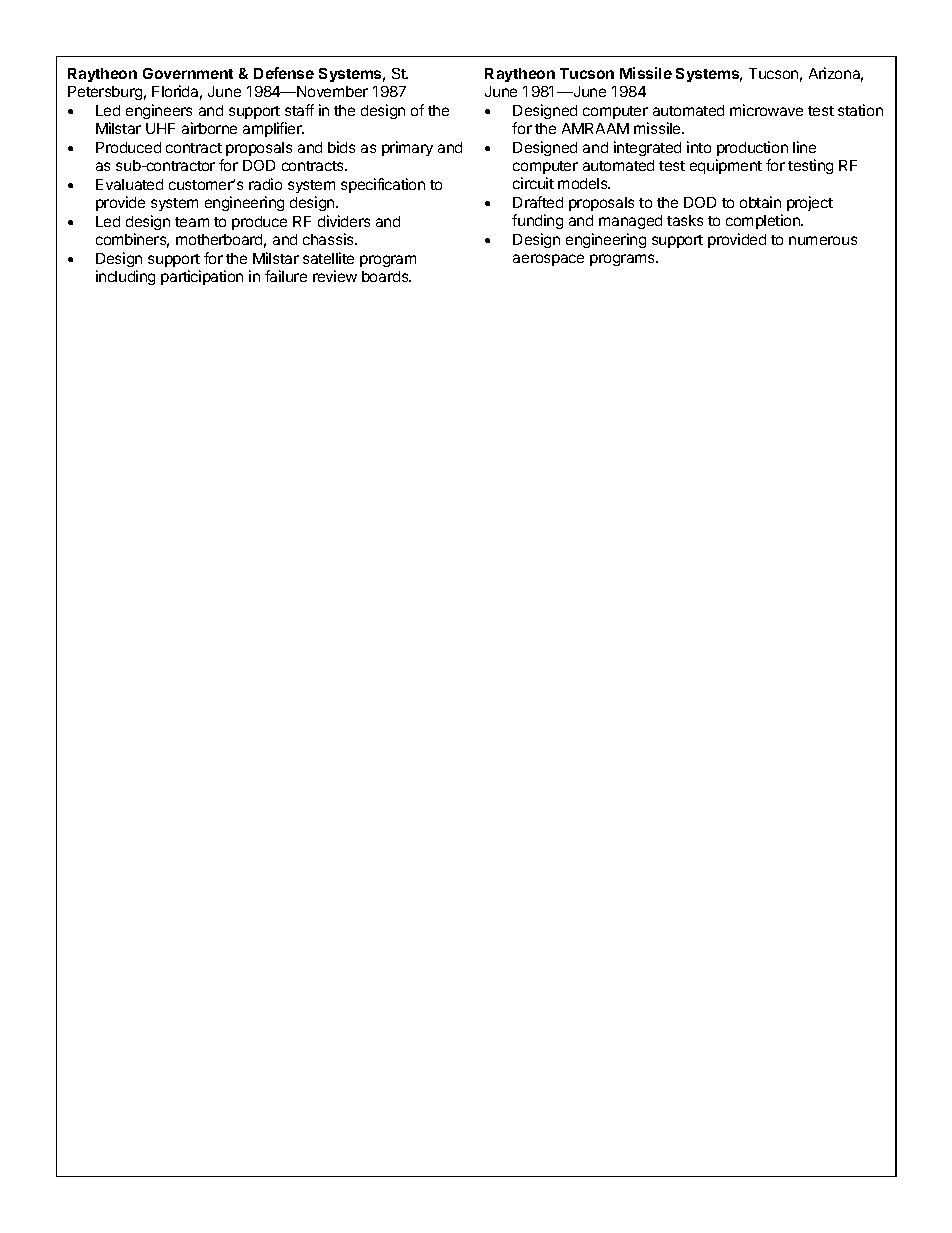 The height and width of the document is (1233, 952). I want to click on participation, so click(202, 277).
